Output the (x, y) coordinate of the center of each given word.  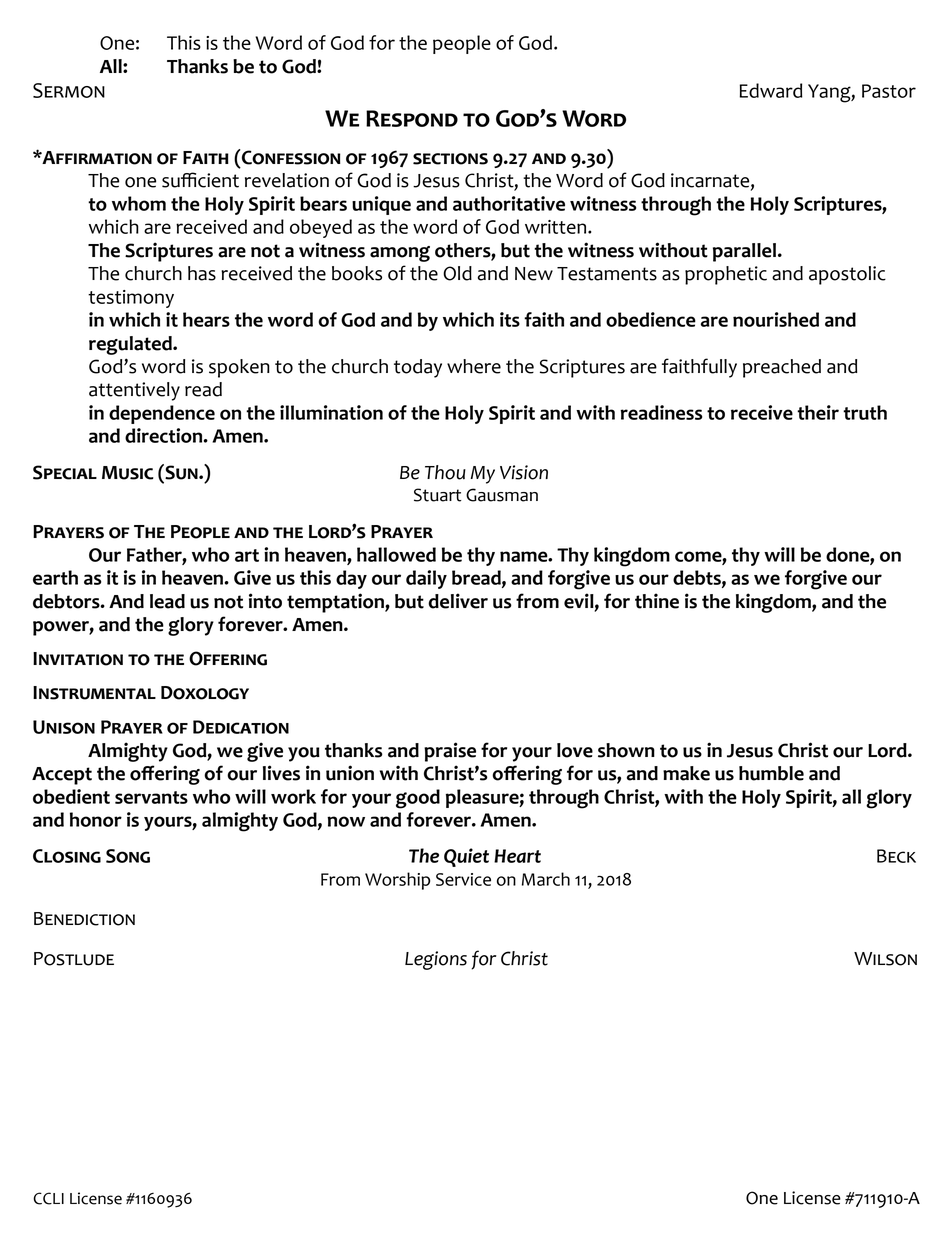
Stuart (438, 495)
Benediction (84, 919)
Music (128, 473)
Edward (771, 90)
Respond (412, 118)
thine (657, 601)
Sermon (69, 90)
